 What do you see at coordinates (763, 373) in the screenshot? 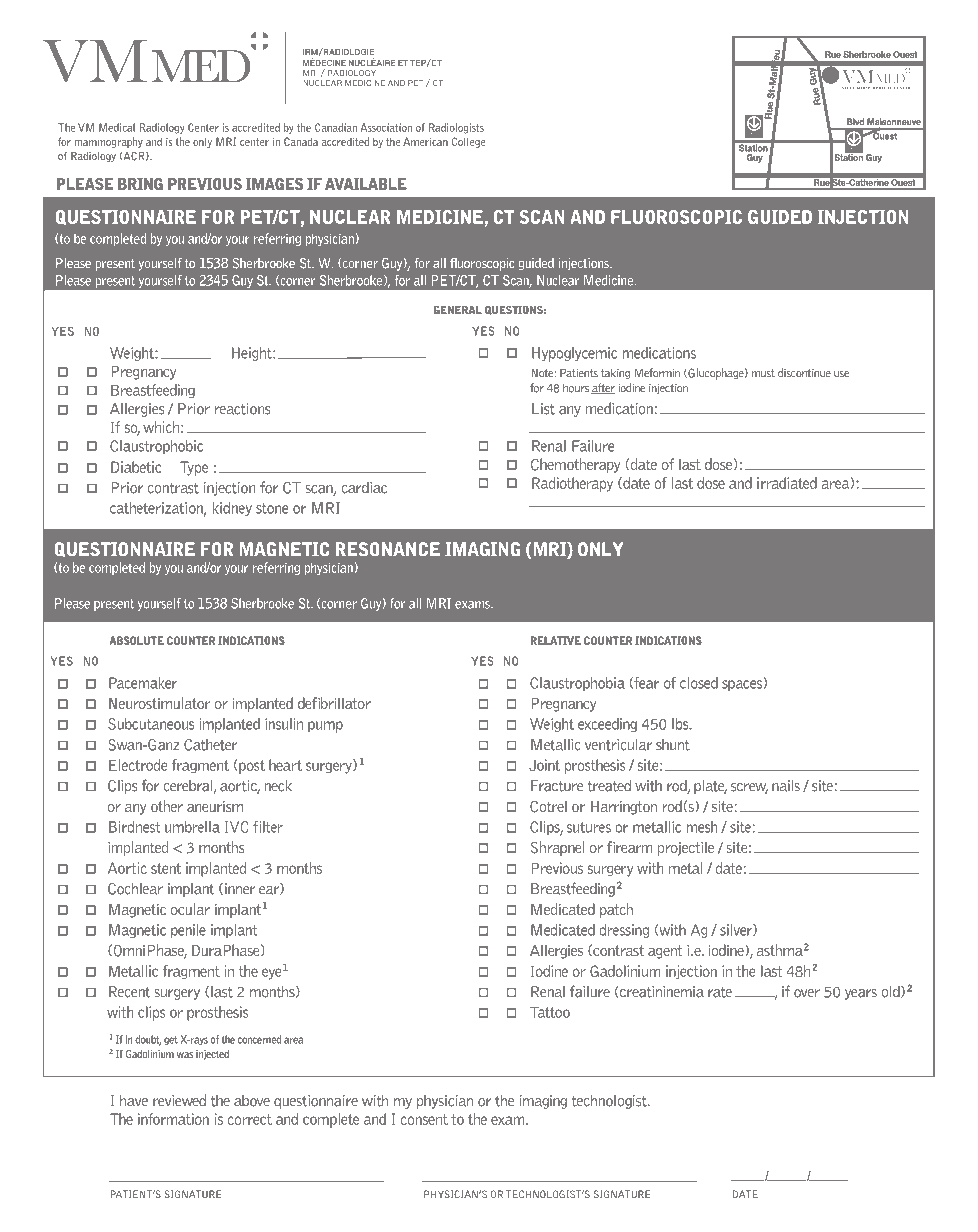
I see `must` at bounding box center [763, 373].
